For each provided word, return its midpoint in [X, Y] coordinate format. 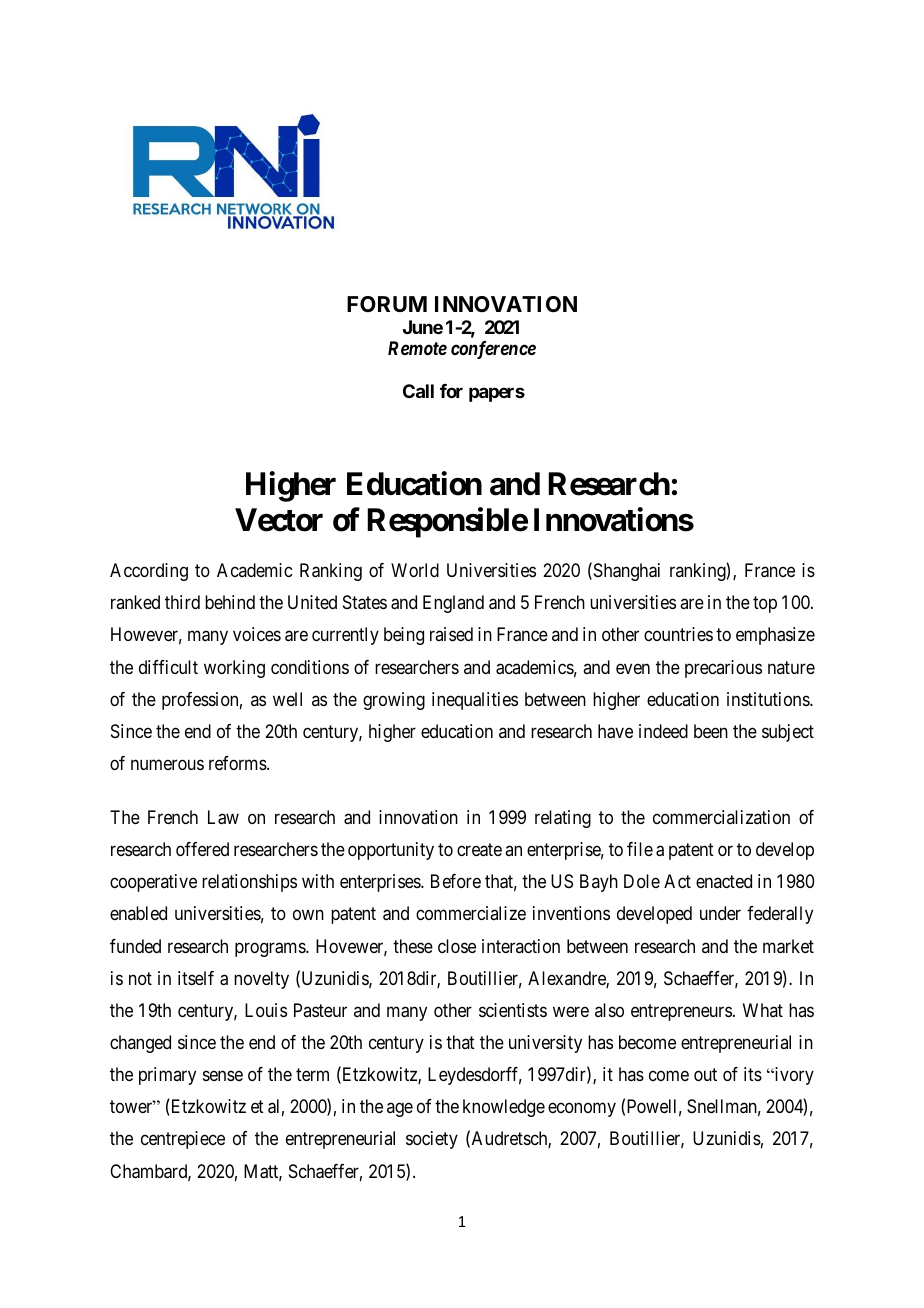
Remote [417, 348]
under [720, 913]
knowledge [504, 1108]
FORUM [387, 304]
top [765, 604]
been [711, 731]
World [415, 570]
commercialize [471, 913]
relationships [249, 883]
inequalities [475, 701]
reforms [238, 763]
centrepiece [183, 1140]
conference [493, 350]
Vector [279, 520]
